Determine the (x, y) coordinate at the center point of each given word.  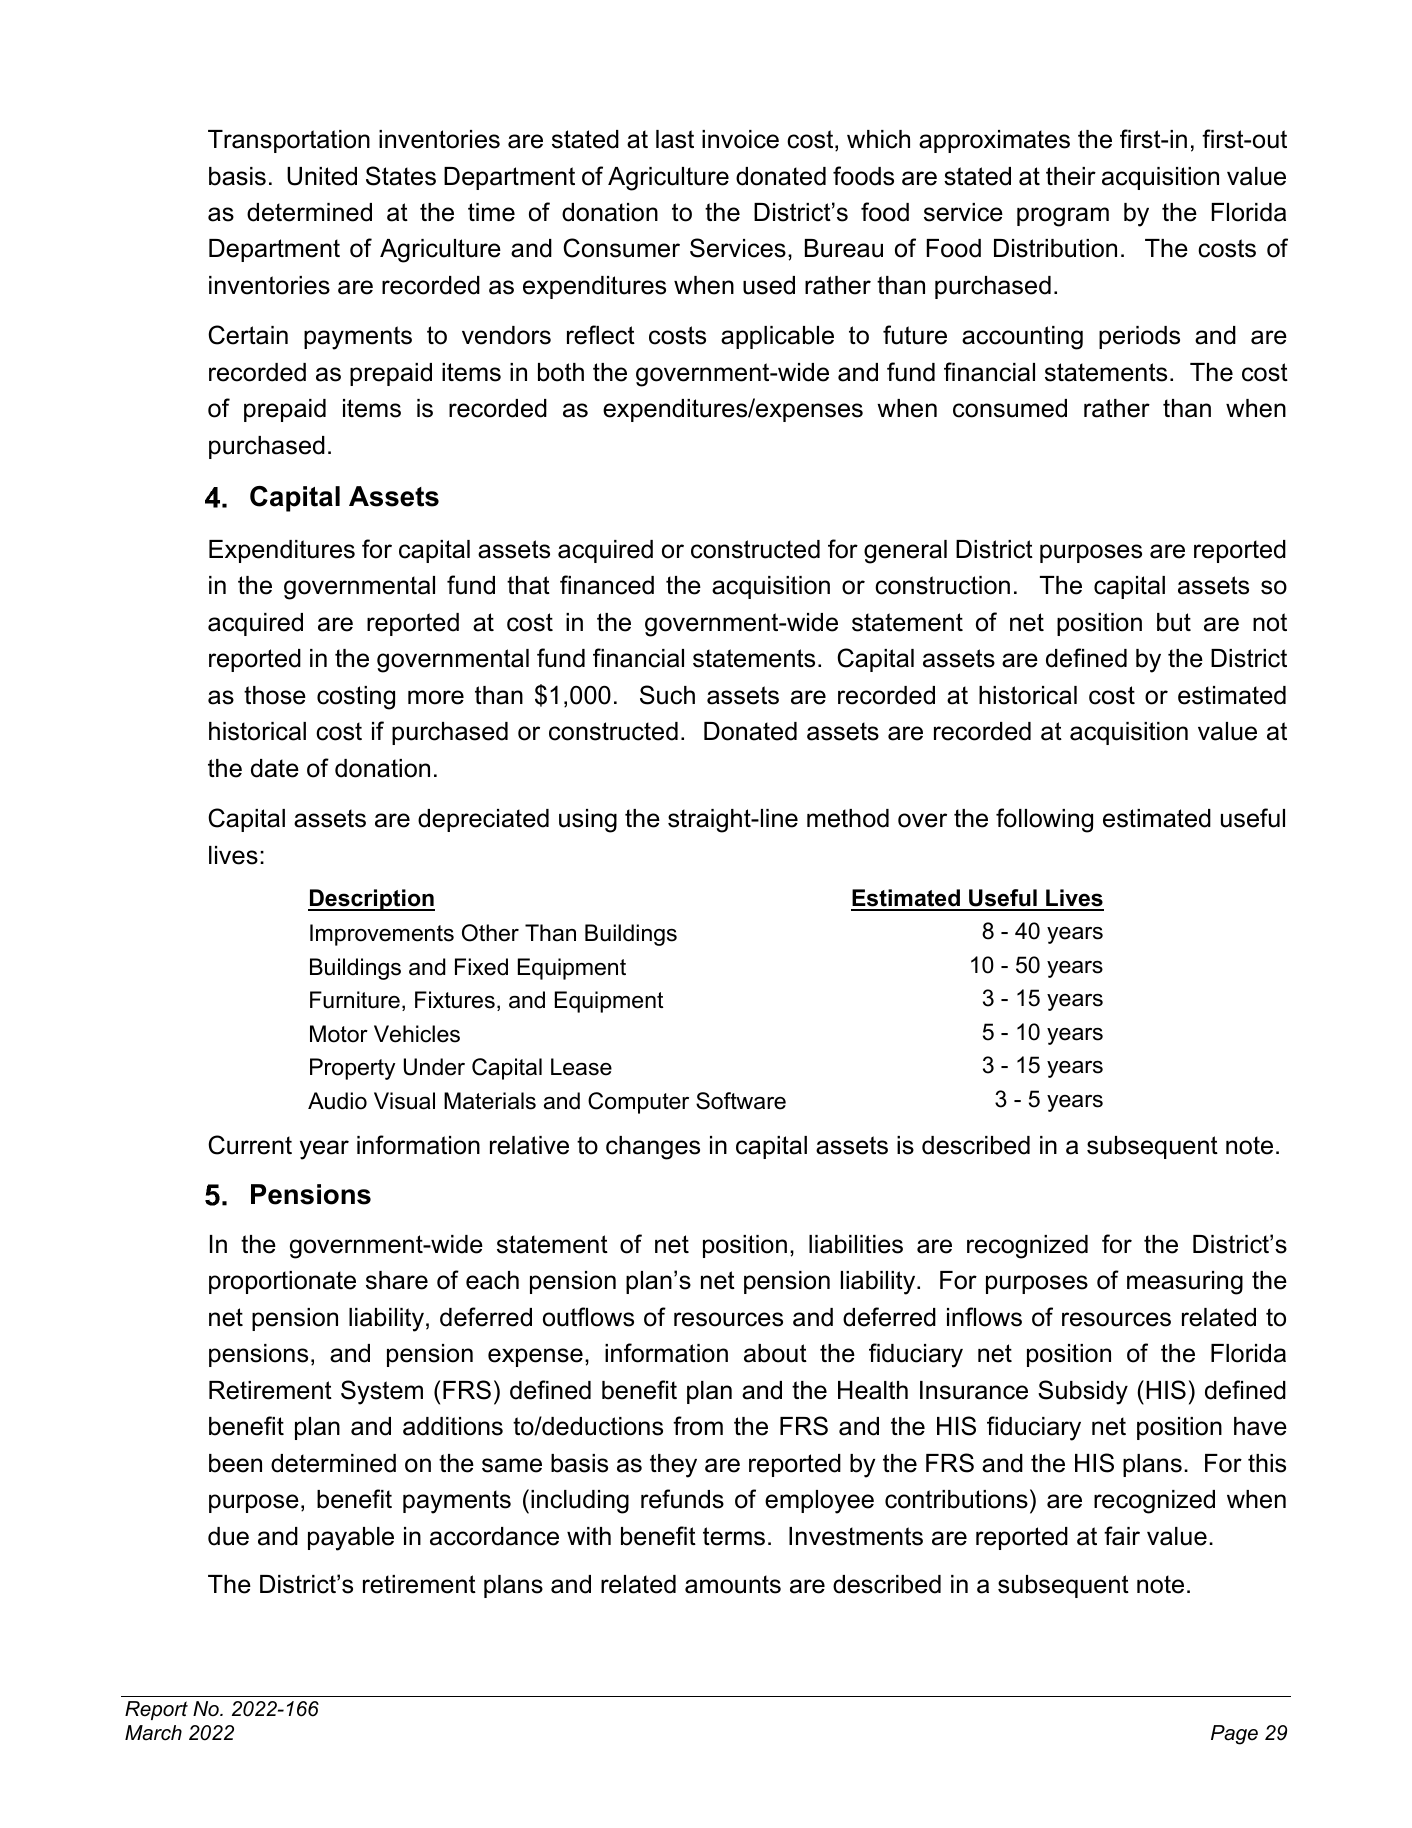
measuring (1185, 1283)
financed (607, 585)
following (1044, 820)
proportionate (282, 1282)
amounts (733, 1584)
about (775, 1353)
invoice (740, 139)
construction (942, 585)
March (153, 1733)
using (588, 821)
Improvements (382, 935)
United (322, 176)
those (275, 695)
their (1071, 176)
